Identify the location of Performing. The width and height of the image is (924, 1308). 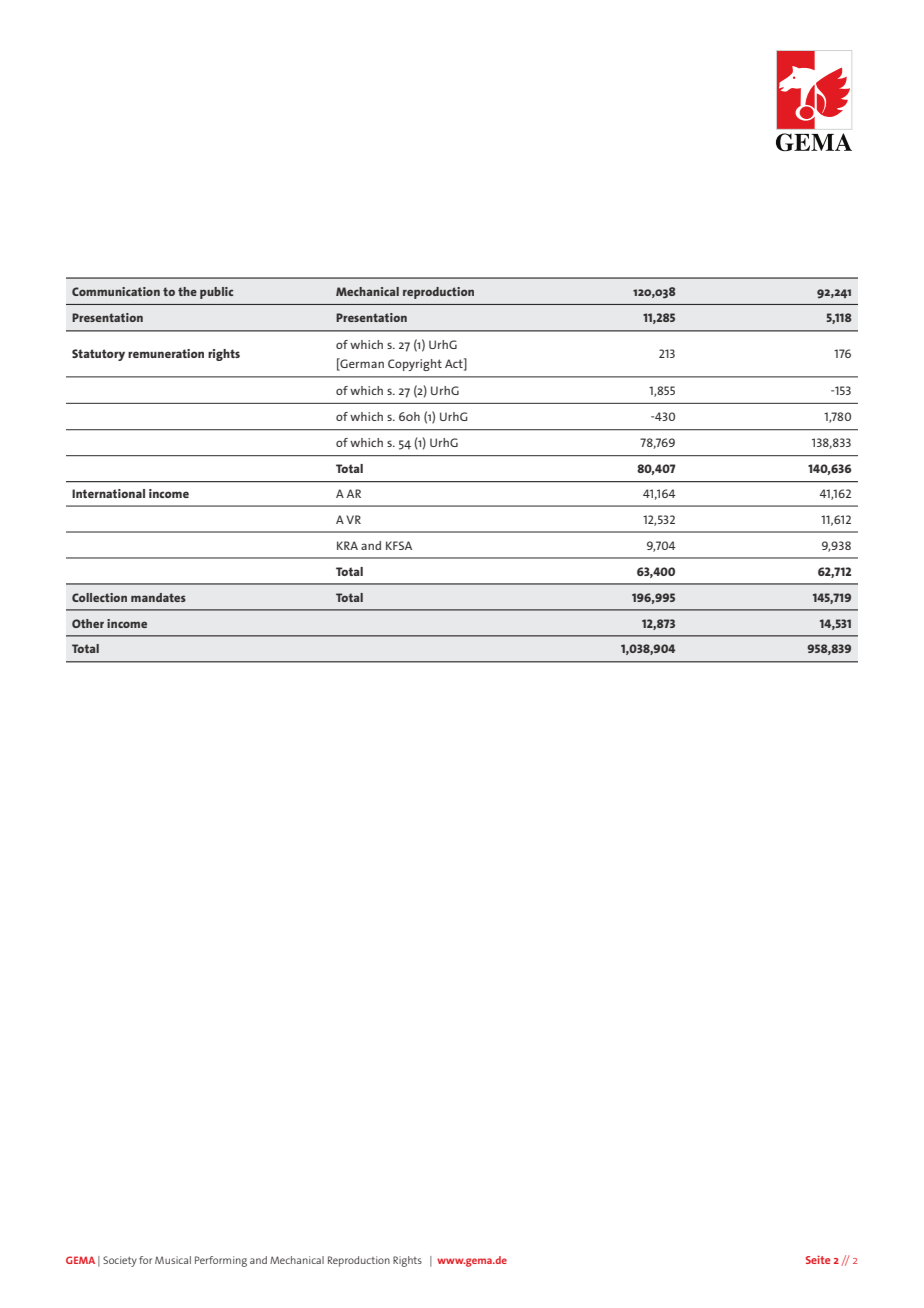
(221, 1261).
